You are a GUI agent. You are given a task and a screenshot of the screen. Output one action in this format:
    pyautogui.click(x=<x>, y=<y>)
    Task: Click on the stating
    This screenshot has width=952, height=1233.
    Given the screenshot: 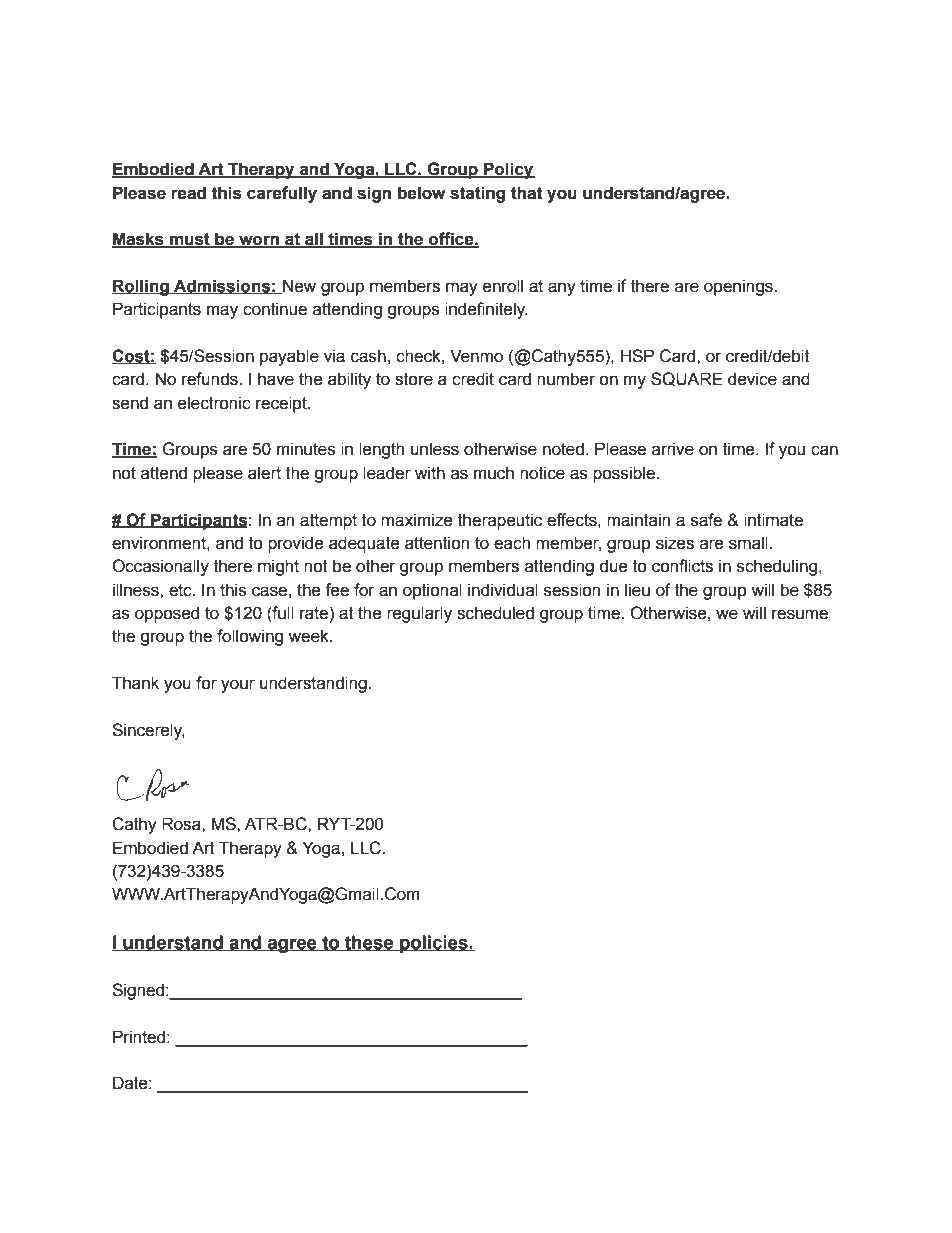 What is the action you would take?
    pyautogui.click(x=477, y=194)
